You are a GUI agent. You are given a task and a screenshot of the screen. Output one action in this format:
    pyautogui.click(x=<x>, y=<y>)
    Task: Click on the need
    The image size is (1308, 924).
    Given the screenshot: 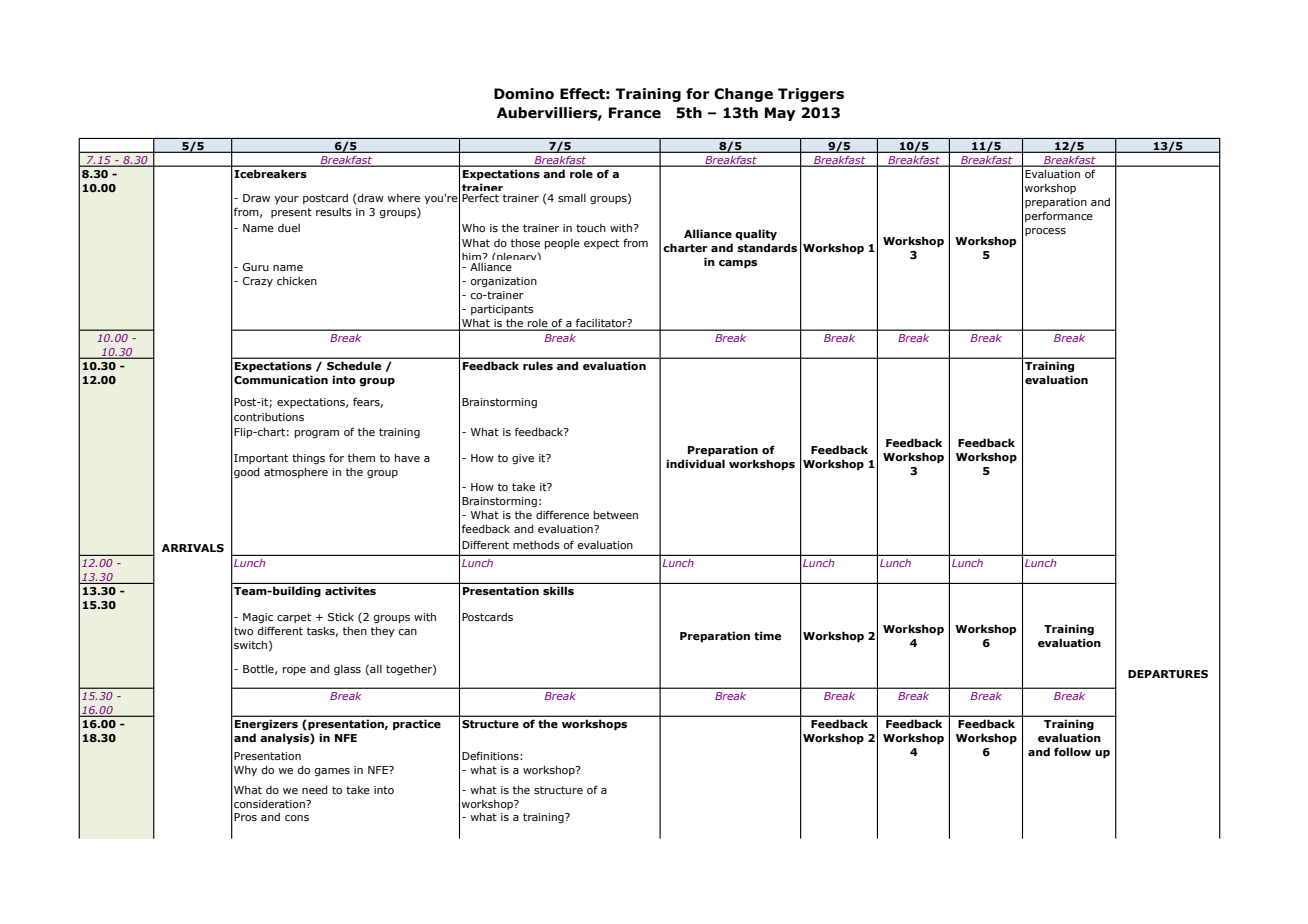 What is the action you would take?
    pyautogui.click(x=315, y=789)
